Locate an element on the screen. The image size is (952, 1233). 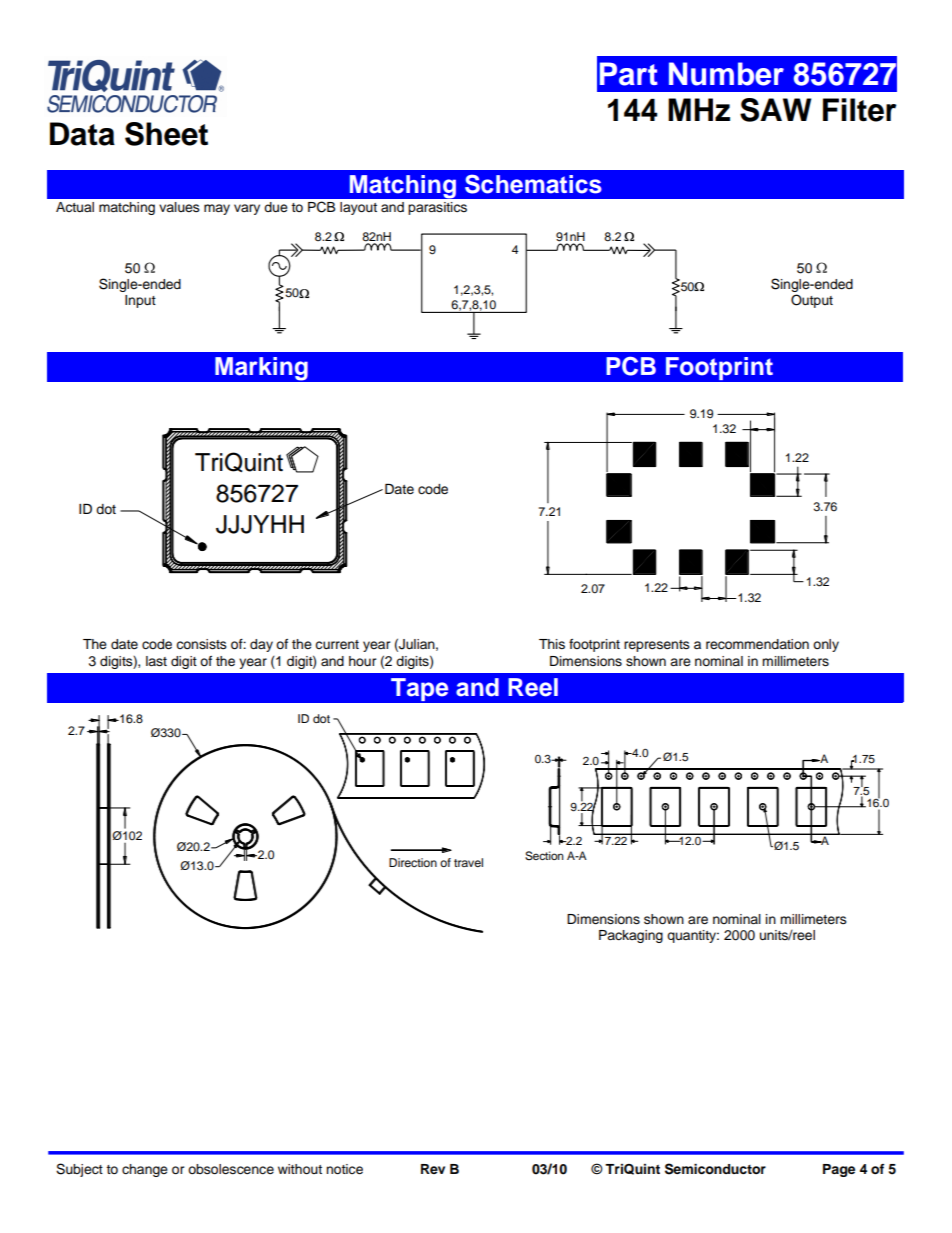
SAW is located at coordinates (776, 110).
